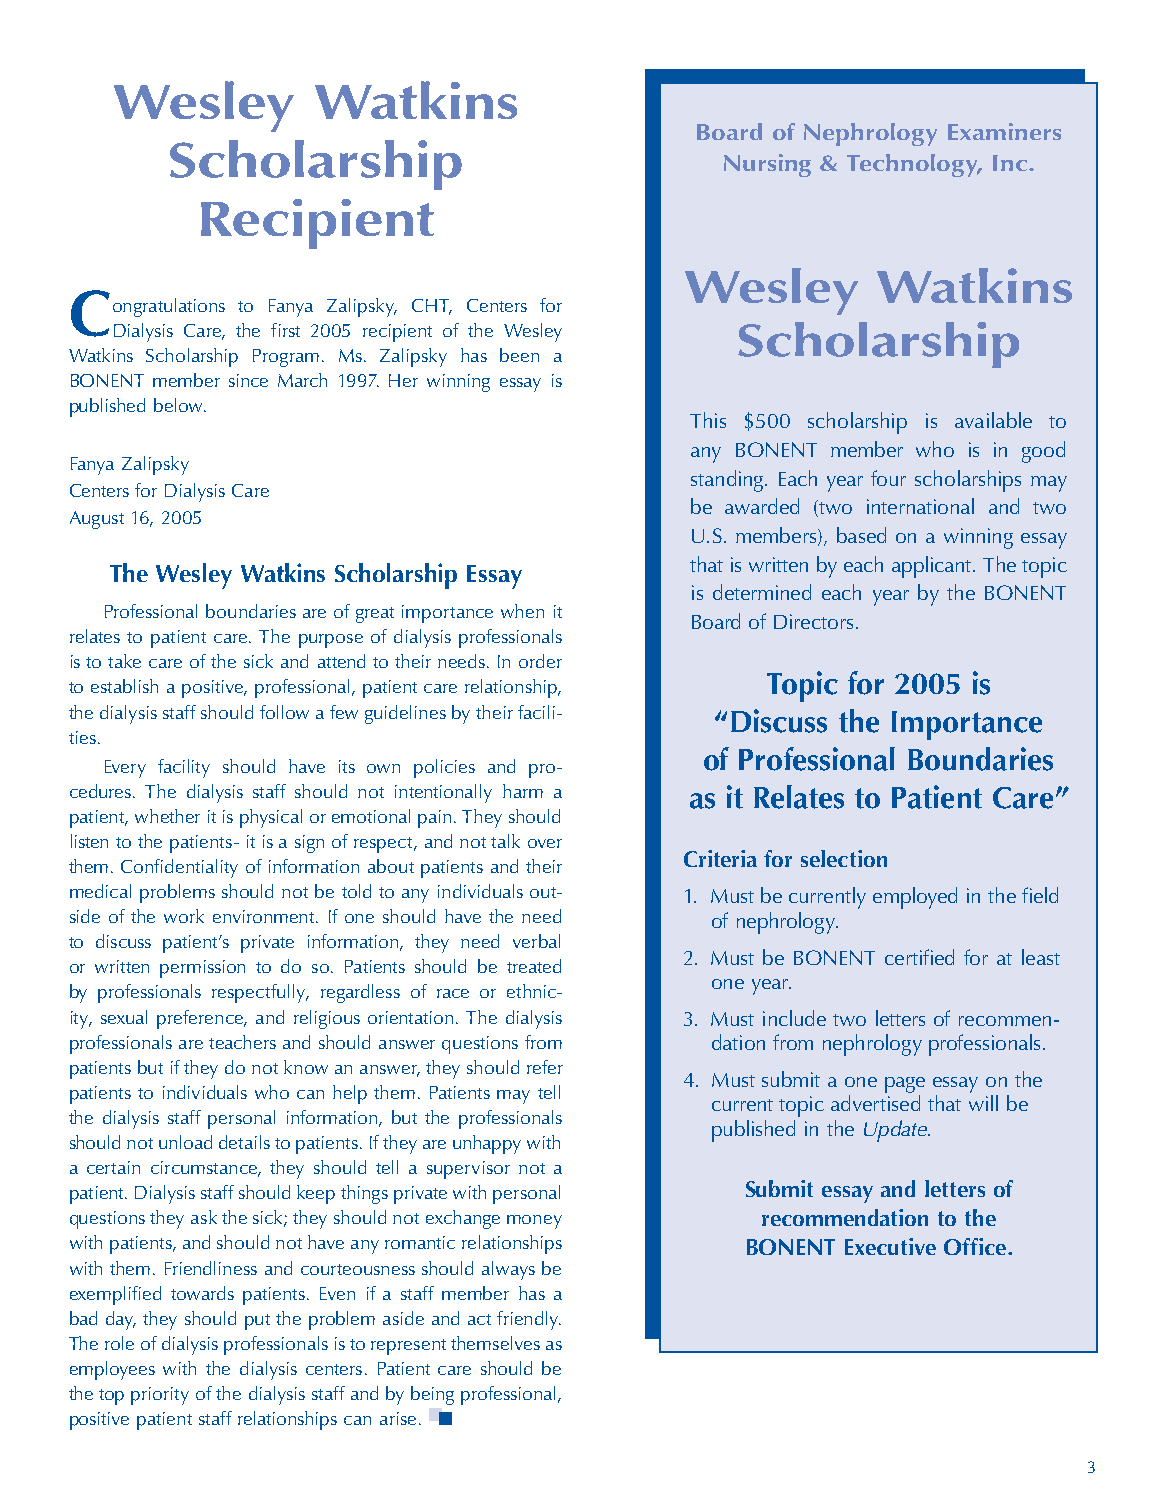 This page has width=1167, height=1511. Describe the element at coordinates (844, 858) in the page. I see `selection` at that location.
